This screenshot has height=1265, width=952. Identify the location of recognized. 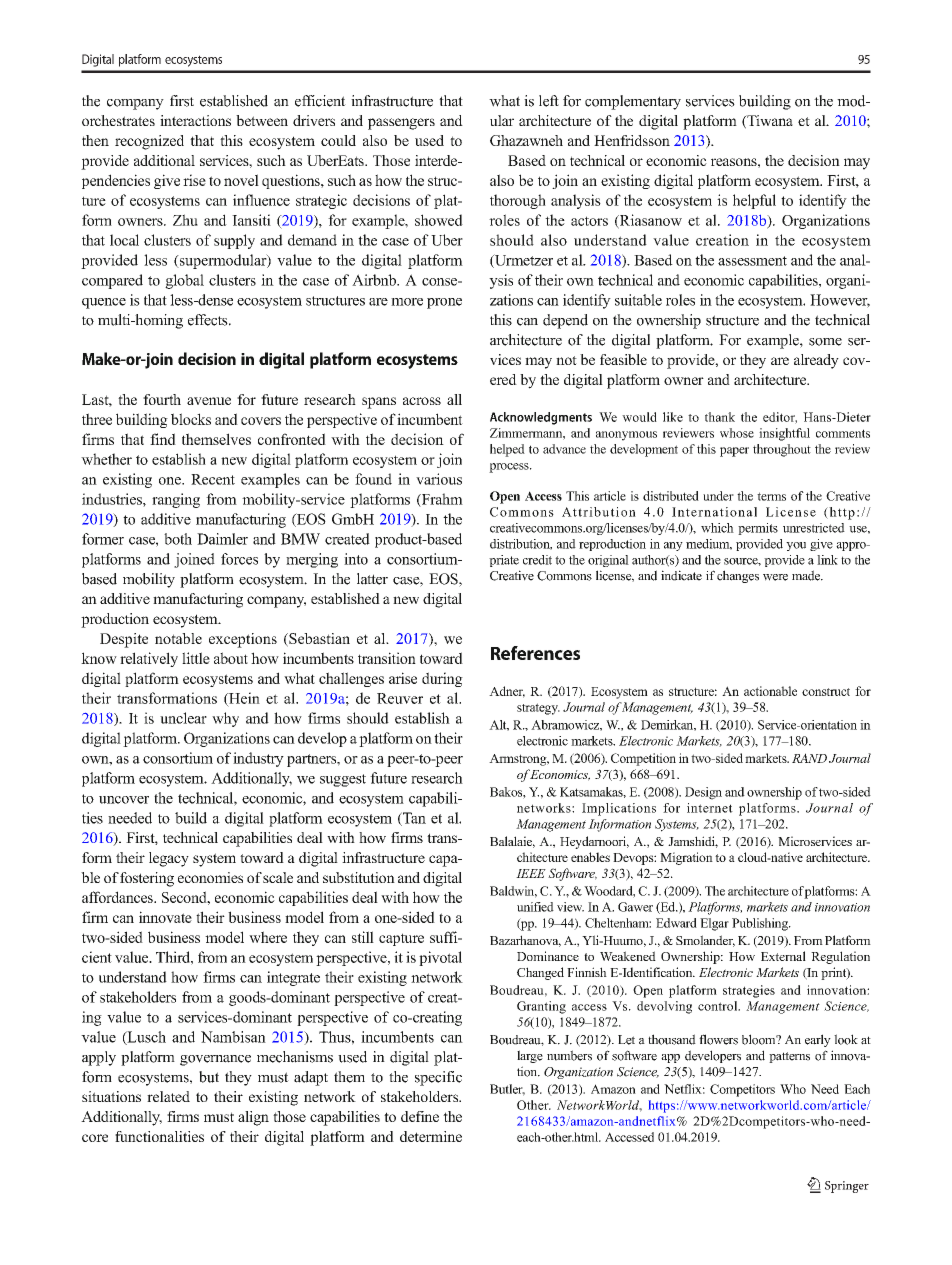
(149, 142).
